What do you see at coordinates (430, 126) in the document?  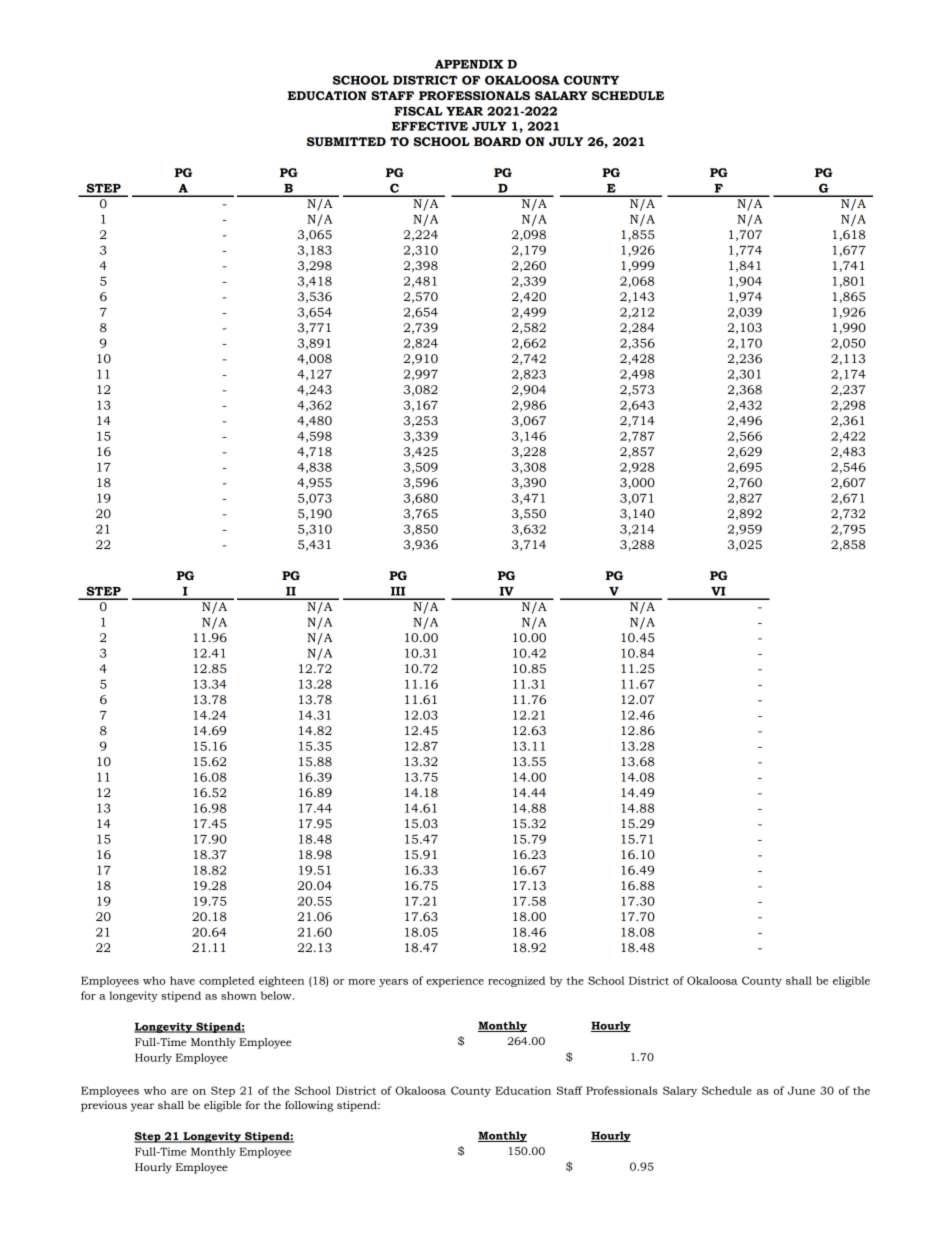 I see `EFFECTIVE` at bounding box center [430, 126].
